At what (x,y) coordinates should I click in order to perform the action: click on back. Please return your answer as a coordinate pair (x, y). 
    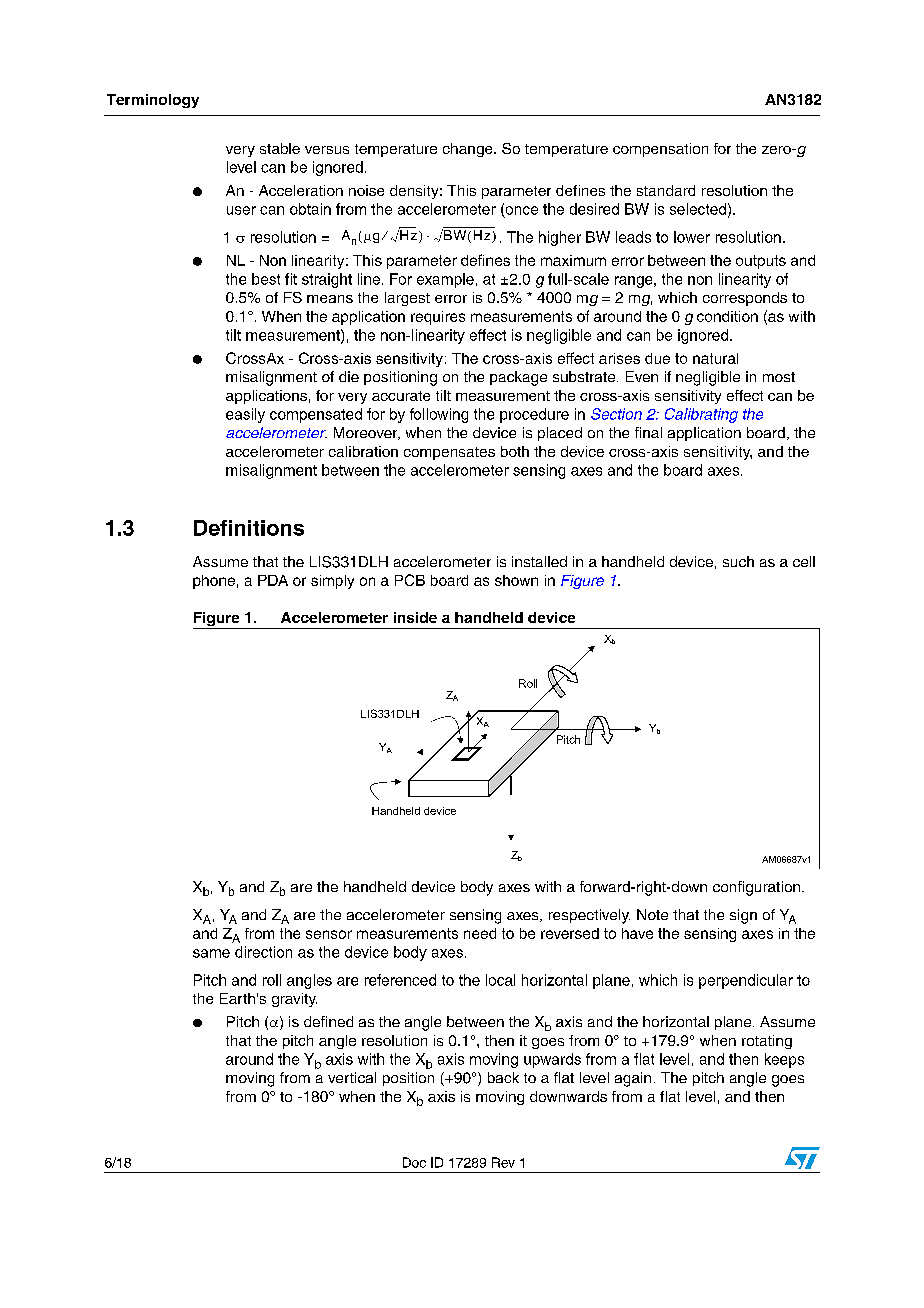
    Looking at the image, I should click on (503, 1077).
